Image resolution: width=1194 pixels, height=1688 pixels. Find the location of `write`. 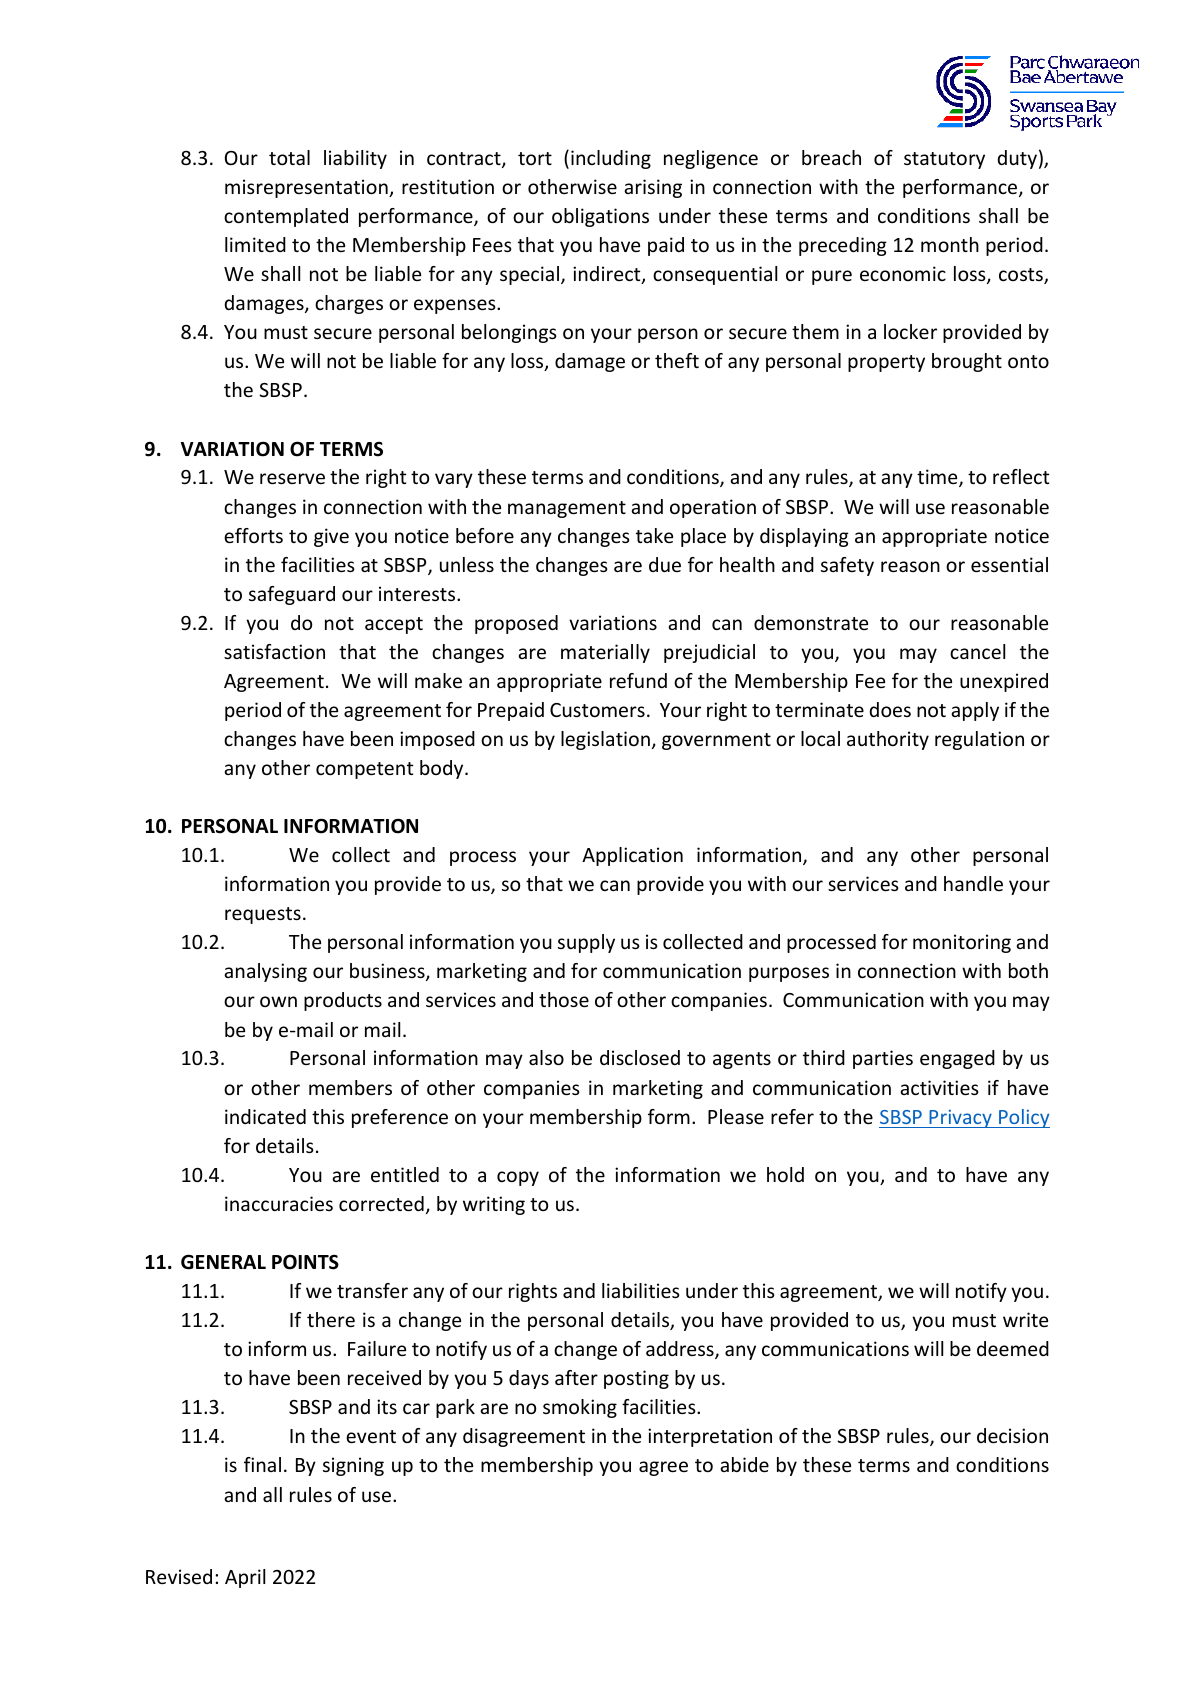

write is located at coordinates (1025, 1319).
